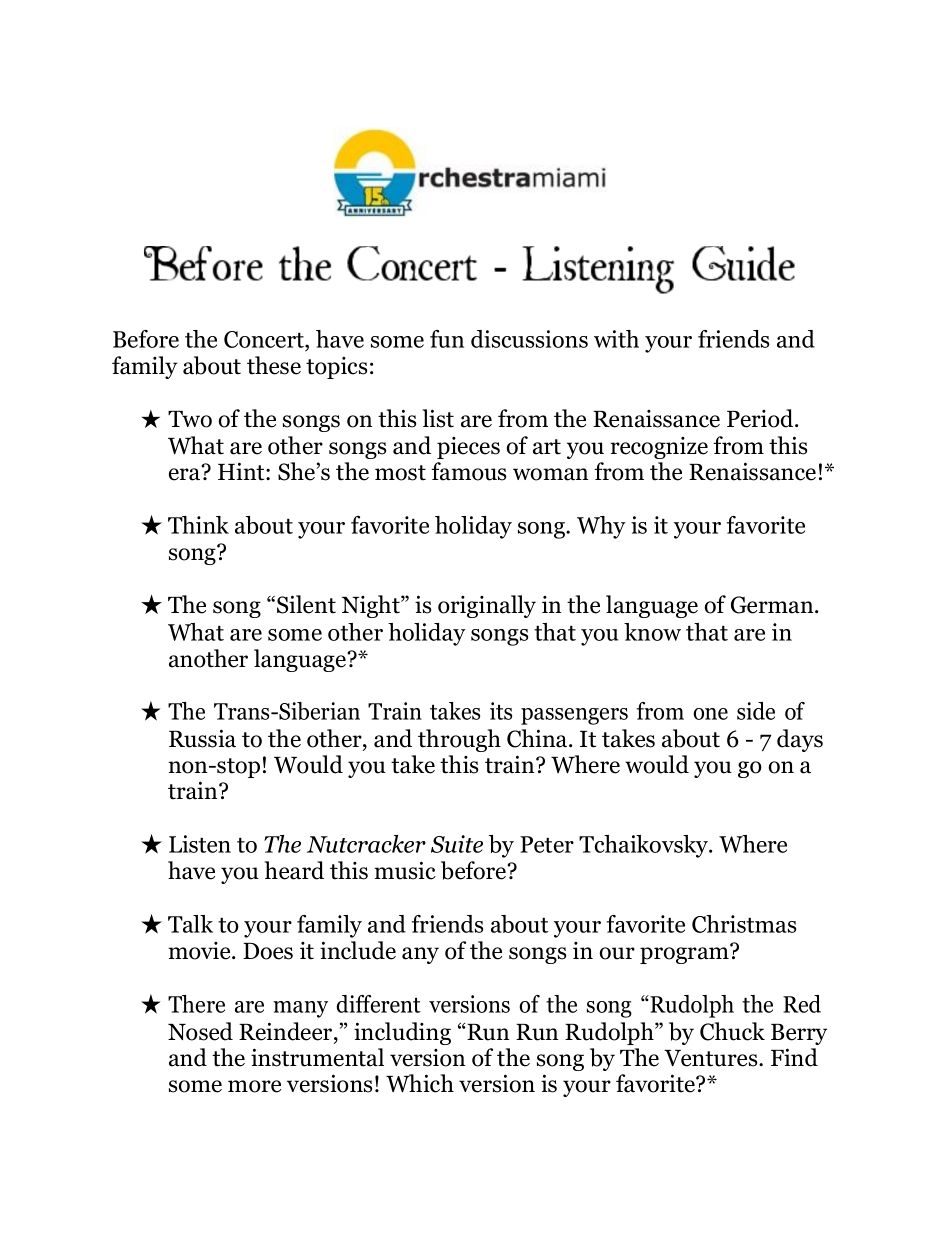 This screenshot has width=952, height=1233. Describe the element at coordinates (254, 1086) in the screenshot. I see `more` at that location.
